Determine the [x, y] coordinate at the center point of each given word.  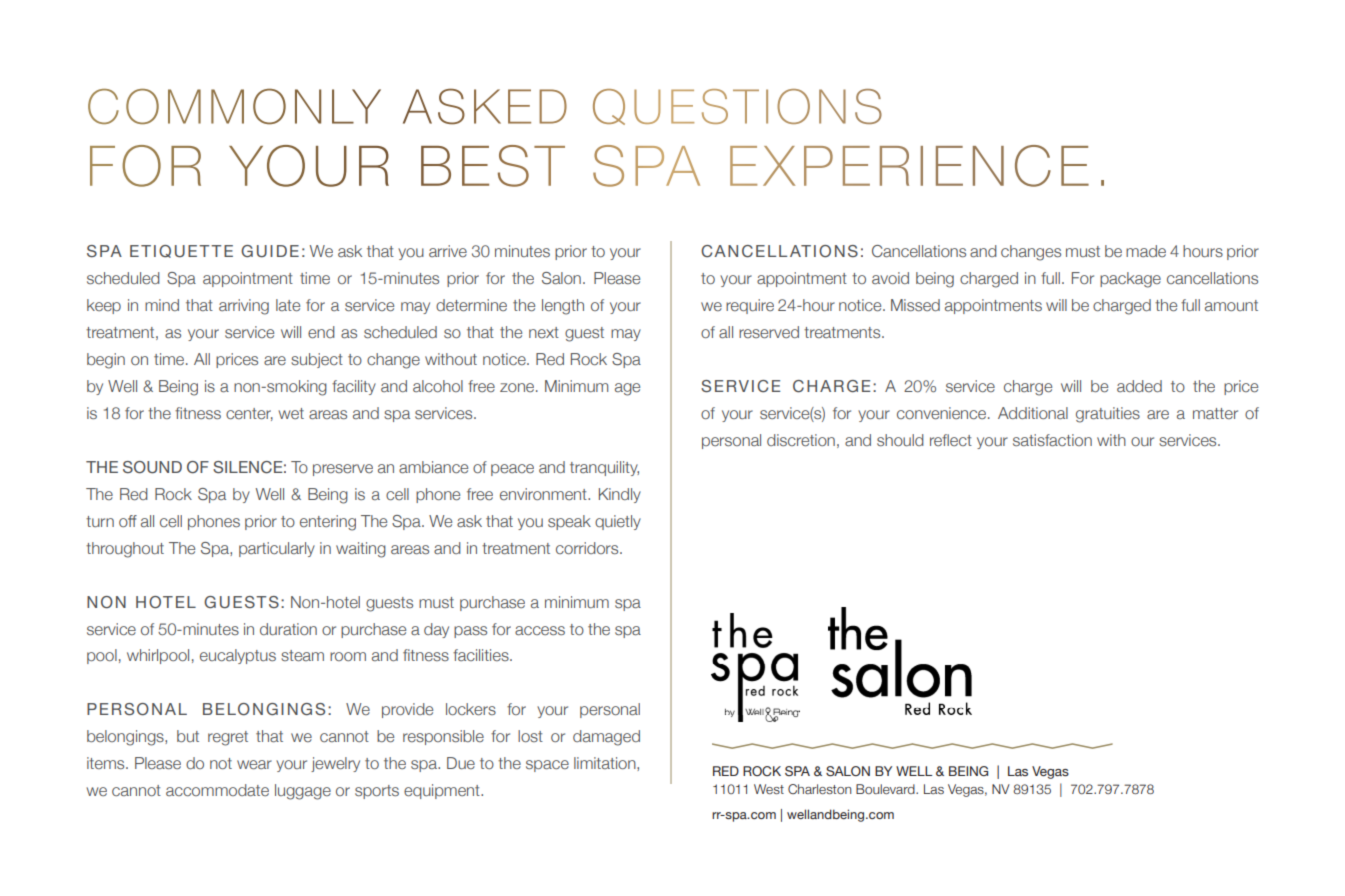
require [750, 306]
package [1130, 280]
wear [254, 765]
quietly [618, 522]
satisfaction [1052, 440]
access [540, 630]
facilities [482, 655]
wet [291, 413]
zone [518, 387]
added [1139, 386]
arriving [244, 307]
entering [328, 523]
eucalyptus [238, 656]
